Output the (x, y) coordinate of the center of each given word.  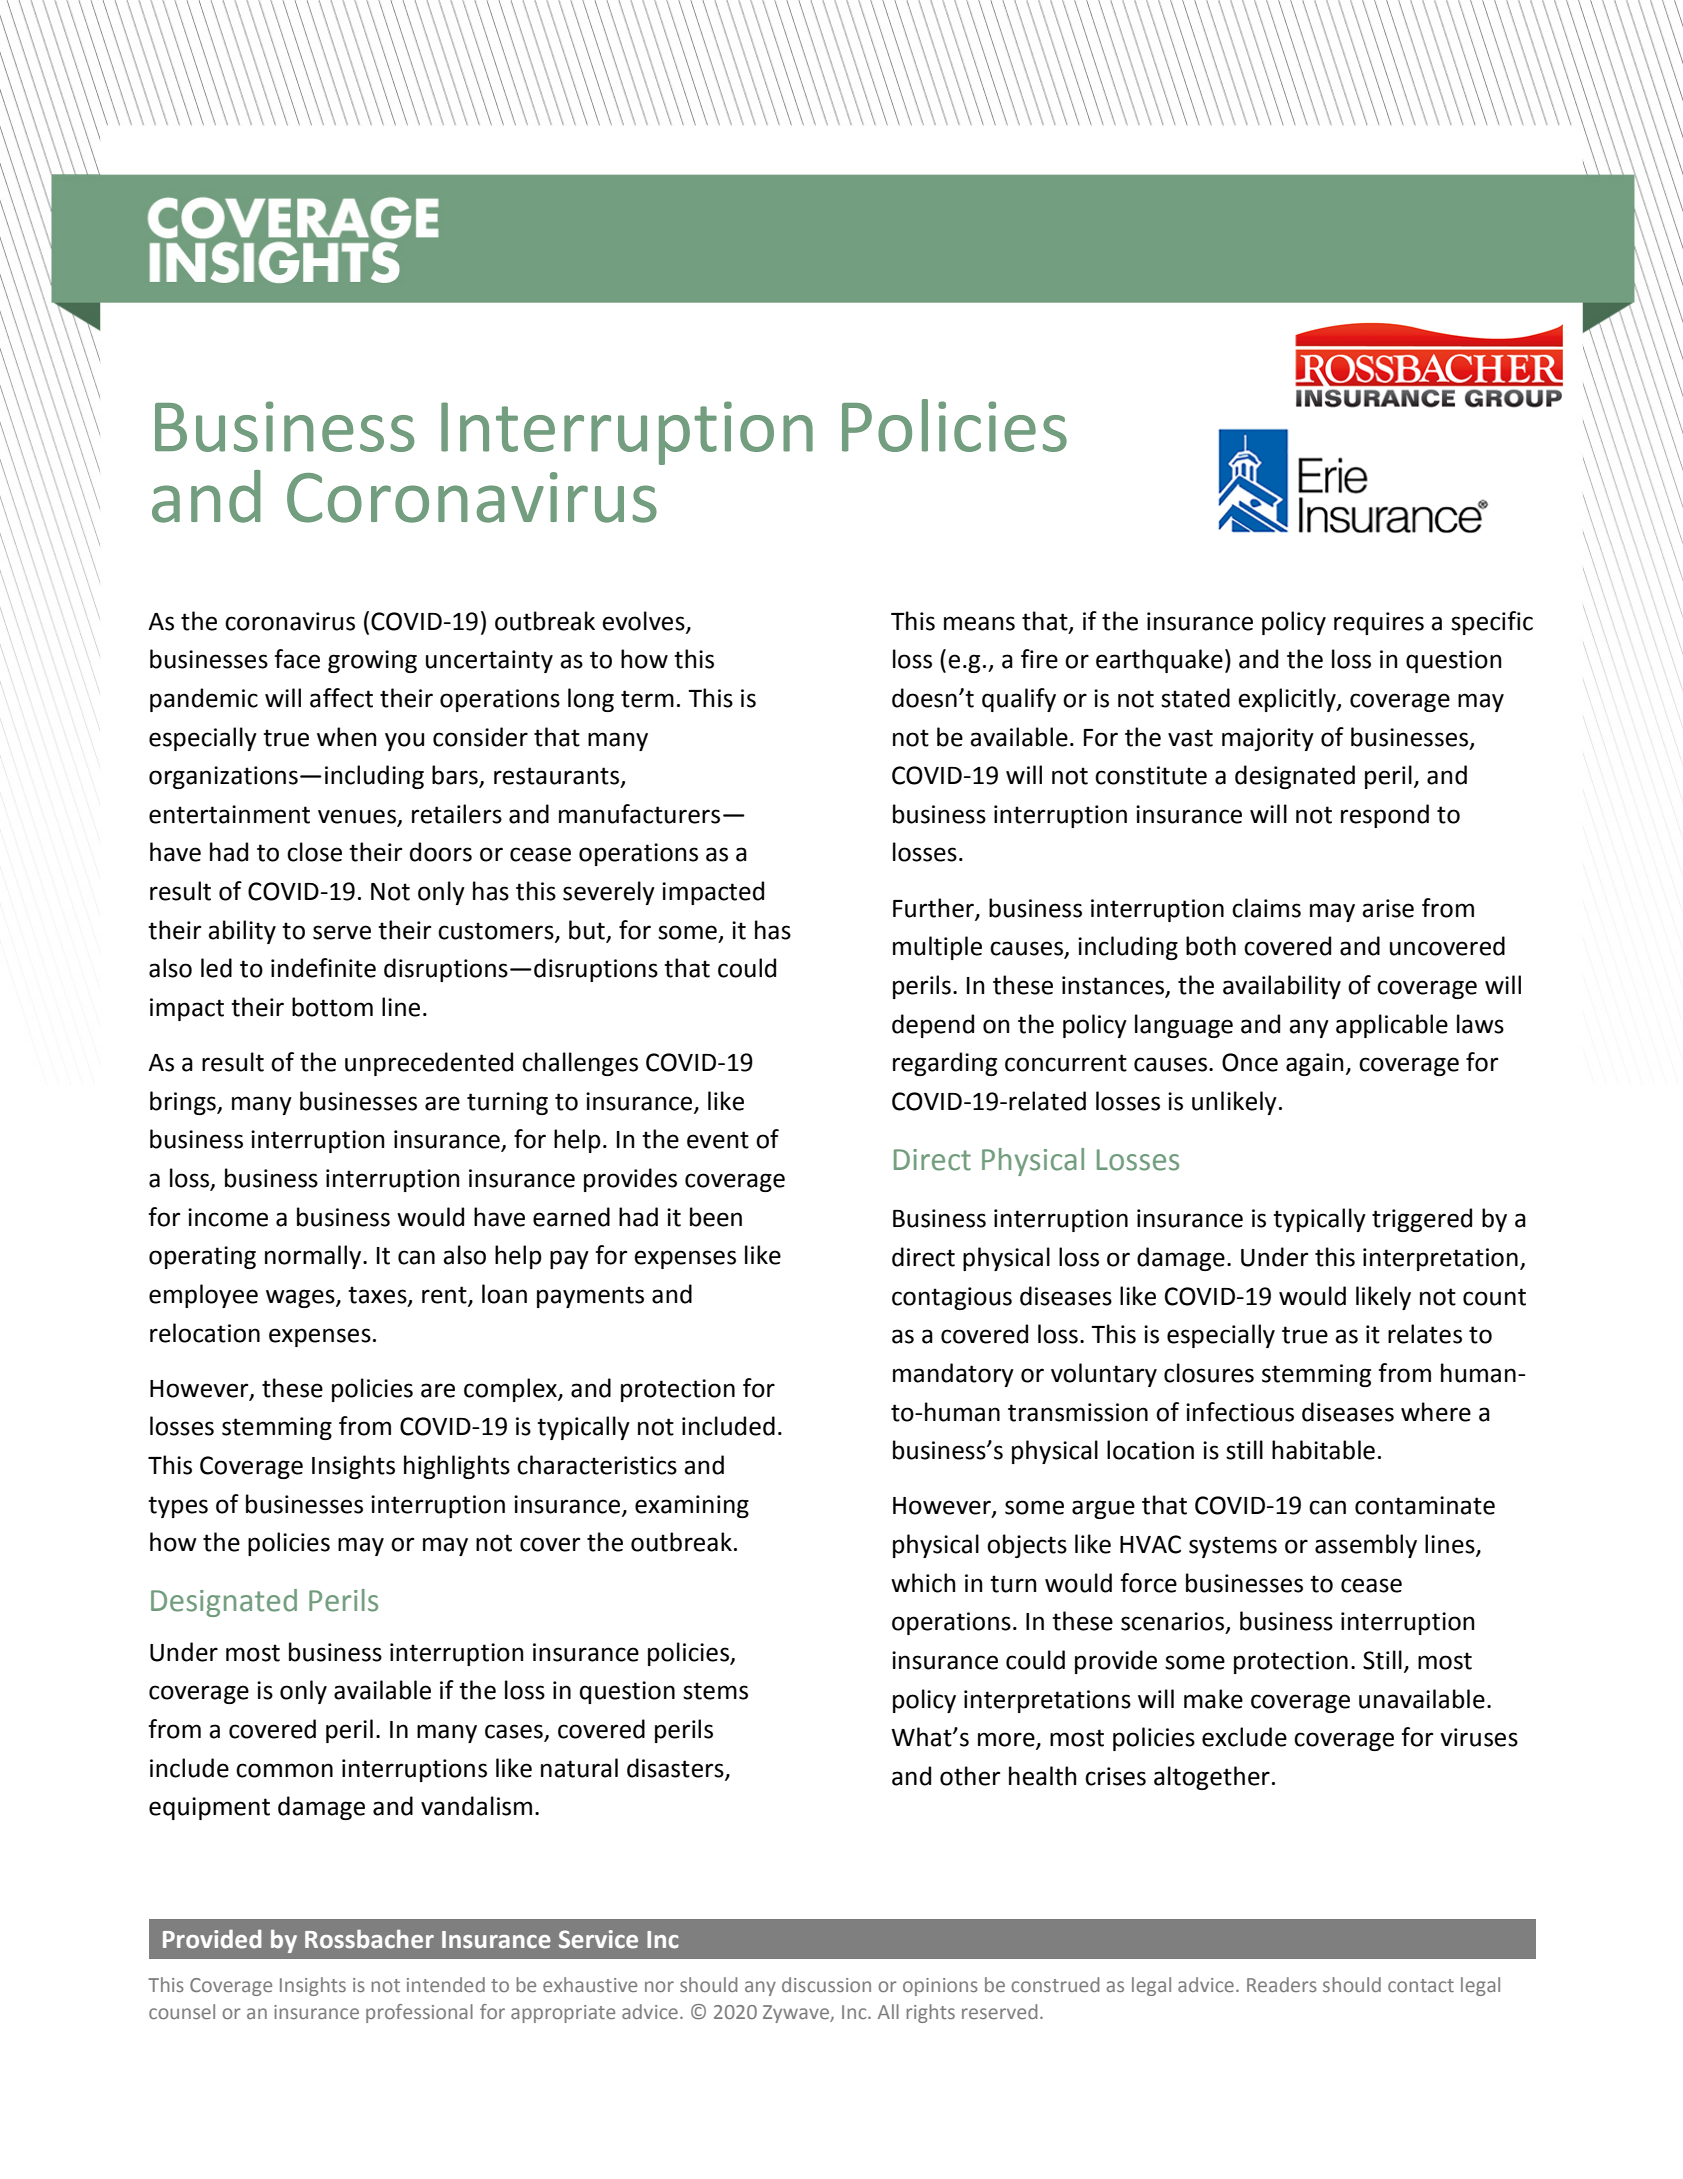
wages (301, 1298)
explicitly (1288, 700)
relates (1425, 1334)
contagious (952, 1298)
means (979, 623)
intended (446, 1984)
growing (372, 661)
